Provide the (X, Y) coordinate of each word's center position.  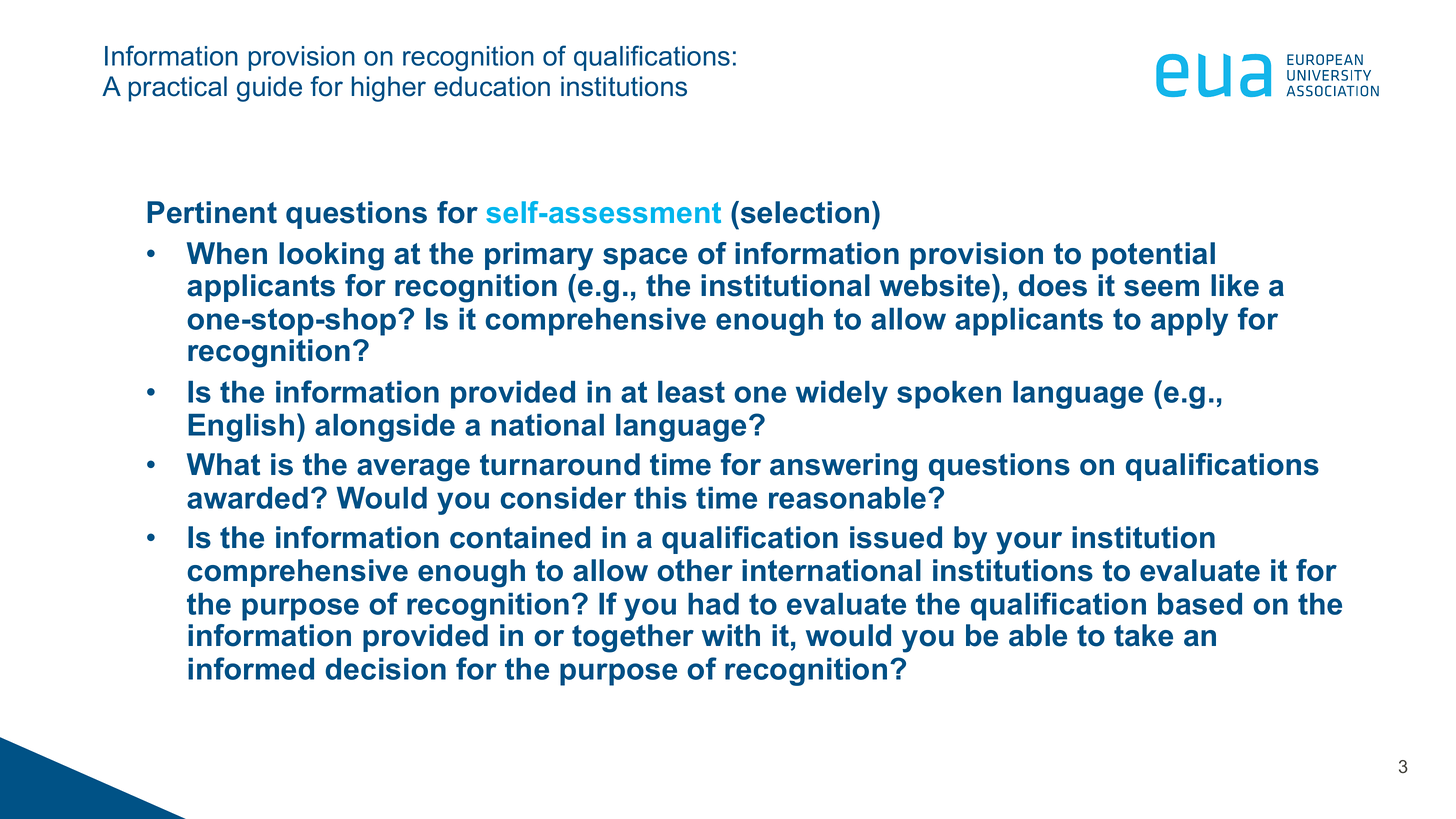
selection (803, 212)
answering (843, 467)
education (492, 86)
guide (269, 89)
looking (331, 256)
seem (1161, 288)
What (223, 464)
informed (251, 668)
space (645, 259)
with (731, 635)
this (660, 498)
